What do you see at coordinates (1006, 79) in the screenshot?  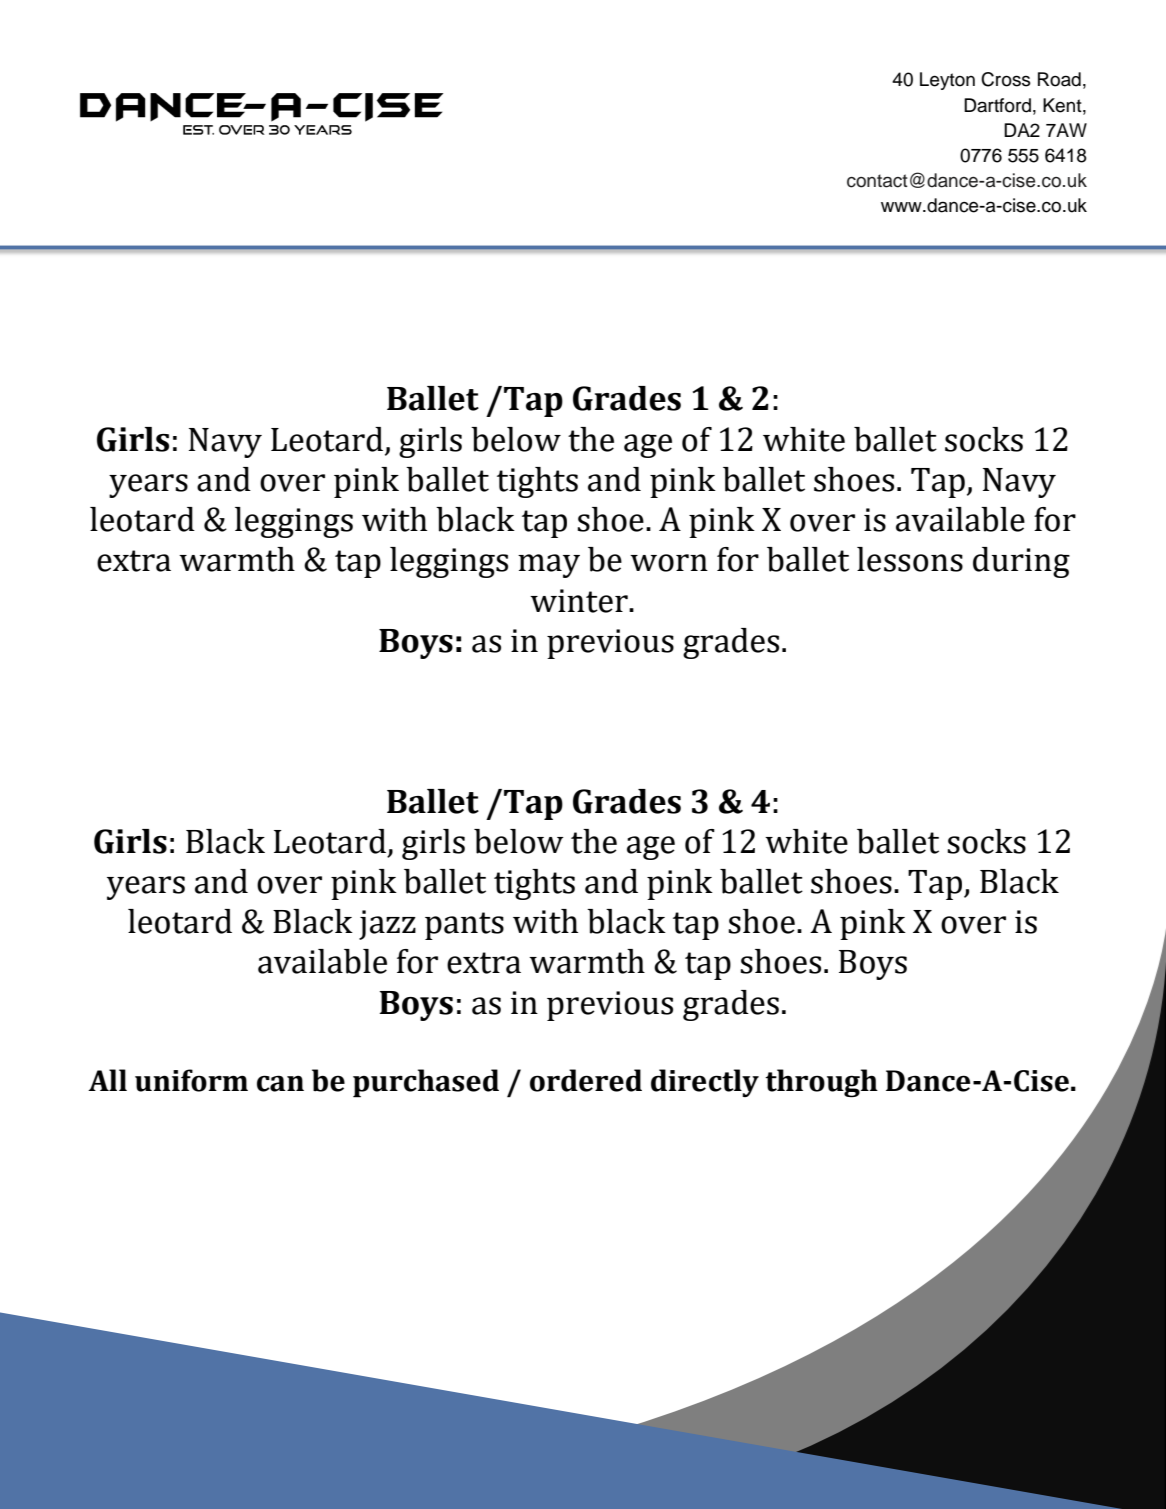 I see `Cross` at bounding box center [1006, 79].
